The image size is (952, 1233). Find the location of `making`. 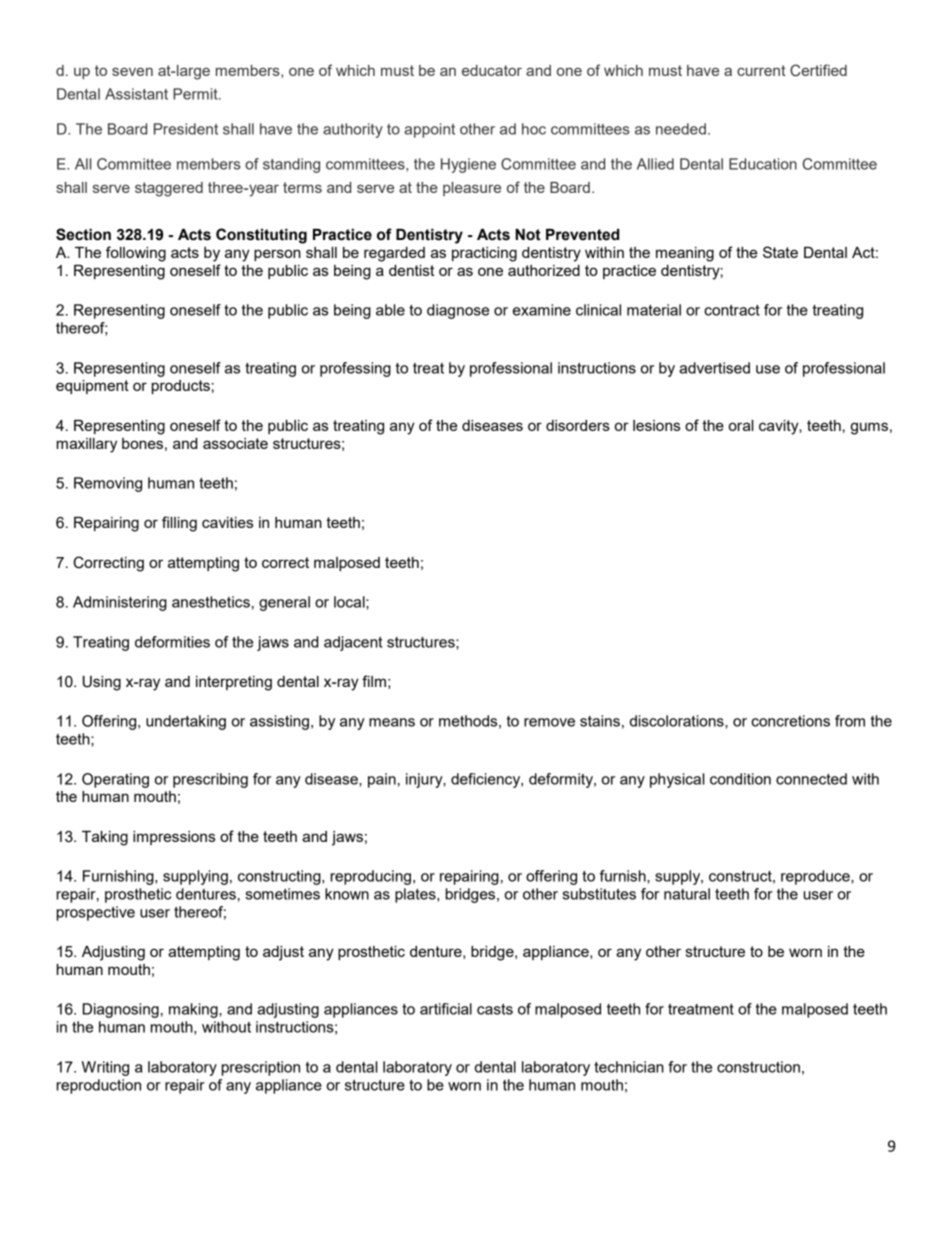

making is located at coordinates (194, 1010).
